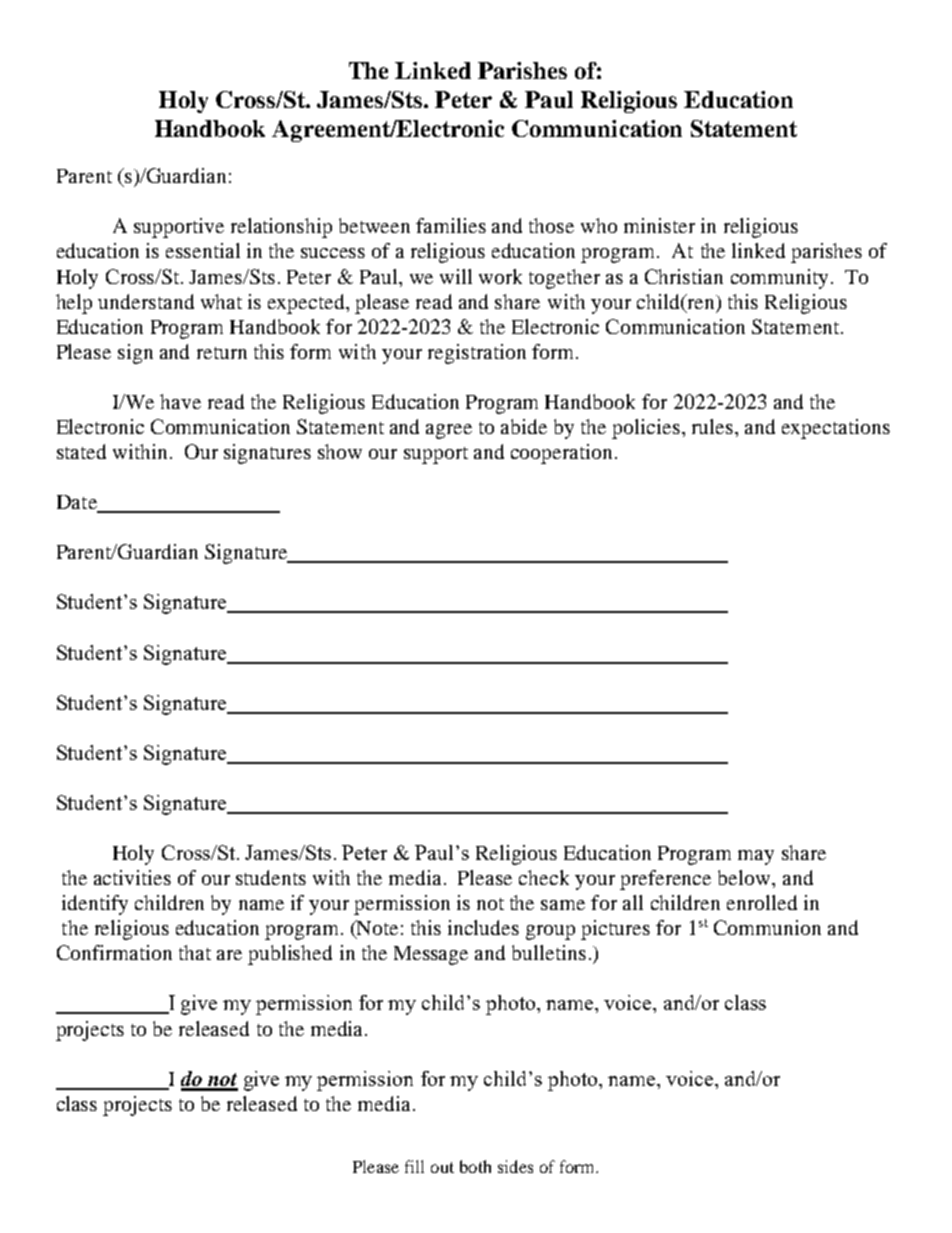 Image resolution: width=952 pixels, height=1233 pixels. What do you see at coordinates (414, 1166) in the image?
I see `fill` at bounding box center [414, 1166].
